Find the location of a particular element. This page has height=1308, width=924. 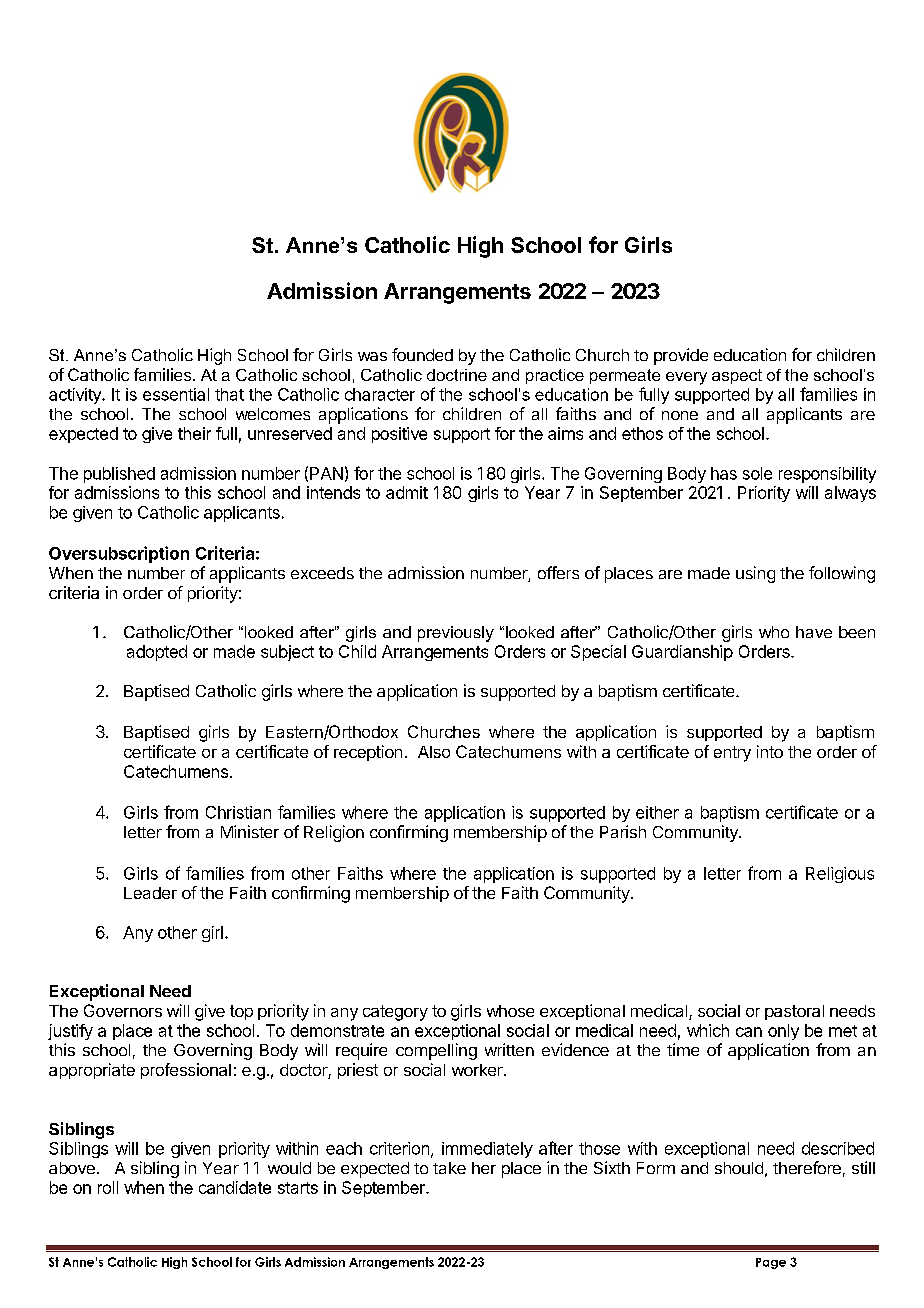

doctrine is located at coordinates (457, 375).
